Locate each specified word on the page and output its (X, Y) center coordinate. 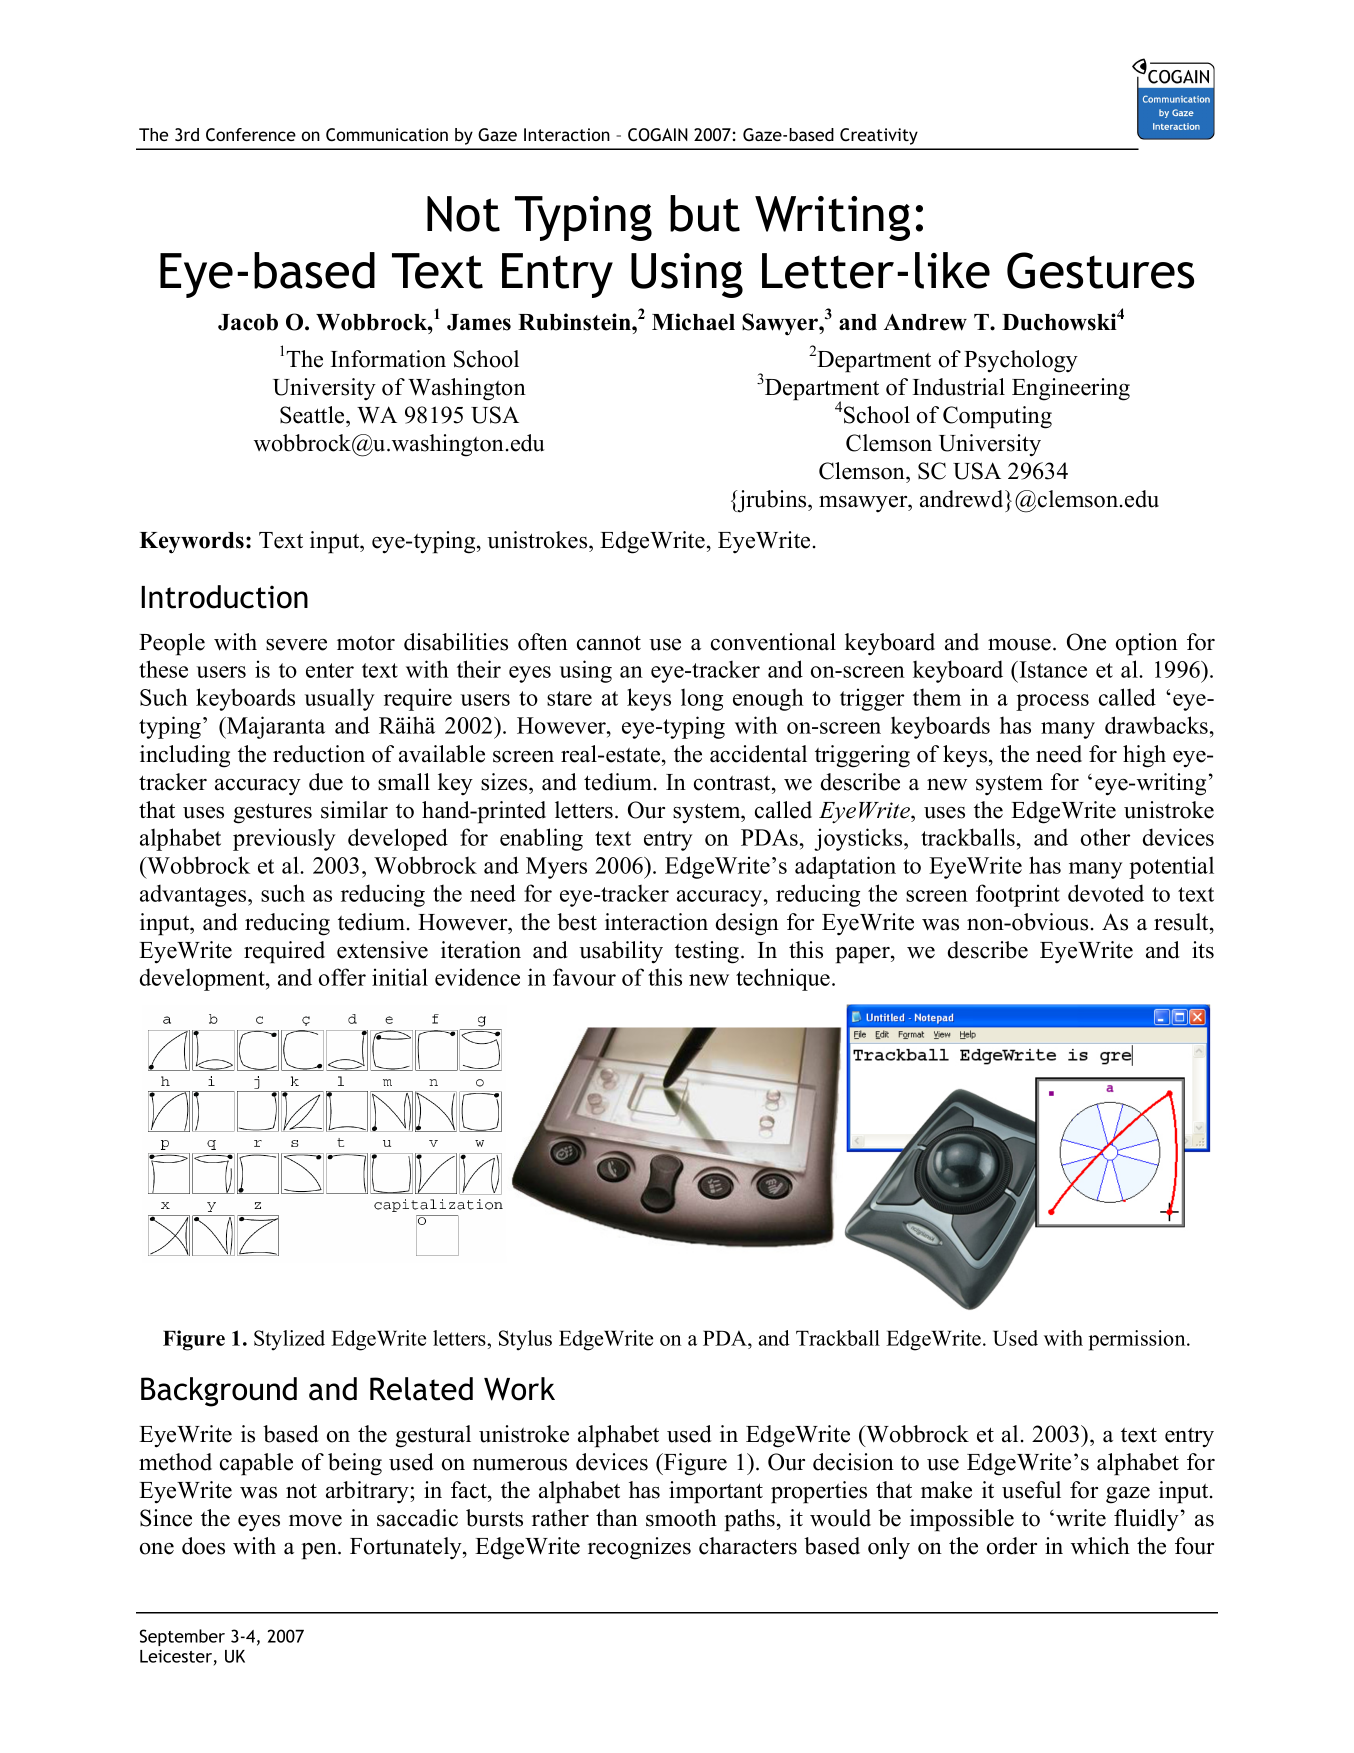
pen (320, 1551)
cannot (609, 643)
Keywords (191, 543)
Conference (251, 134)
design (747, 924)
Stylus (525, 1340)
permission (1138, 1340)
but (705, 213)
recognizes (639, 1548)
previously (284, 839)
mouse (1019, 645)
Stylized (289, 1340)
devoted (1106, 893)
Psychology (1021, 361)
